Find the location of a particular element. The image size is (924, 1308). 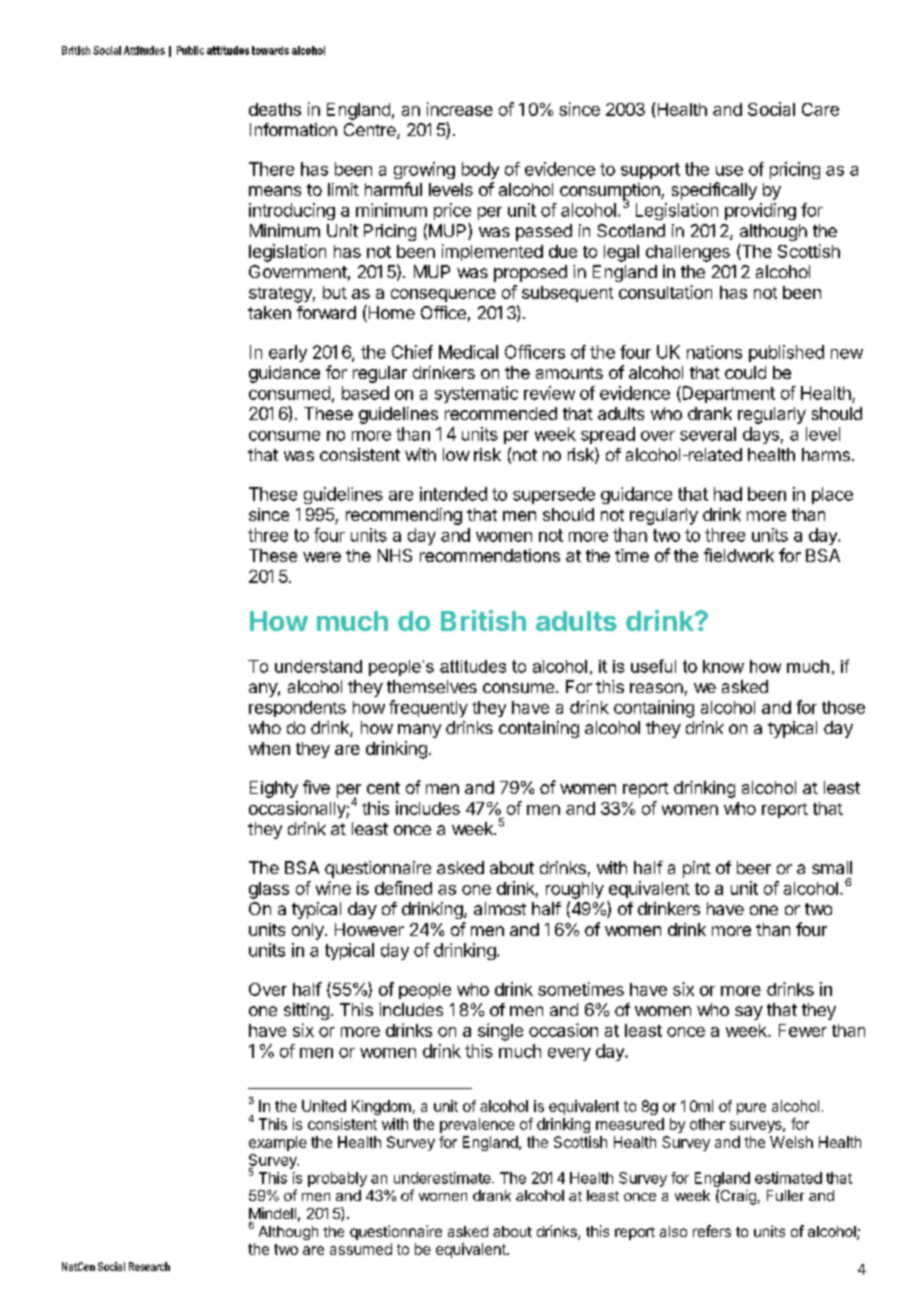

were is located at coordinates (322, 557).
